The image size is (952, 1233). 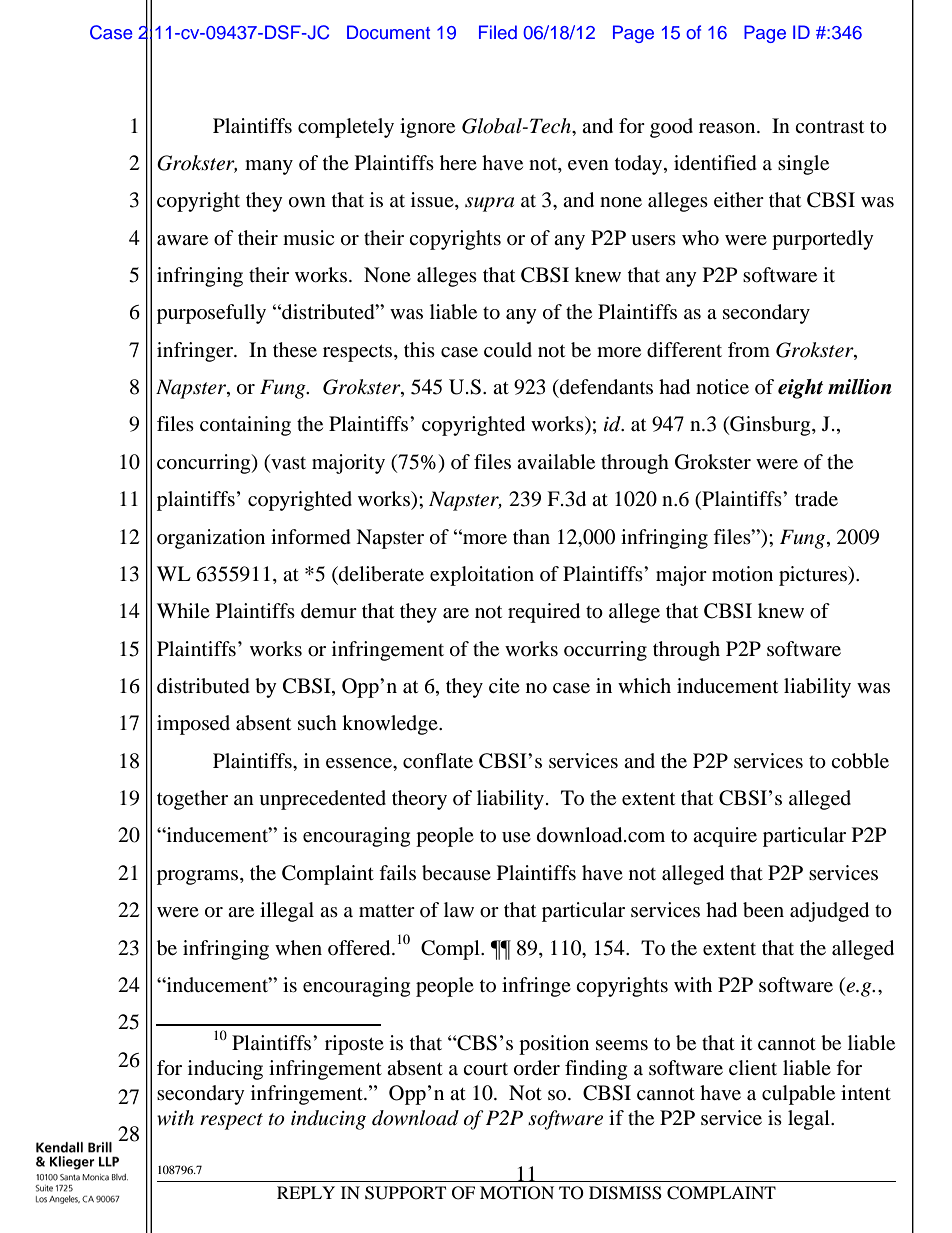 What do you see at coordinates (798, 1095) in the page?
I see `culpable` at bounding box center [798, 1095].
